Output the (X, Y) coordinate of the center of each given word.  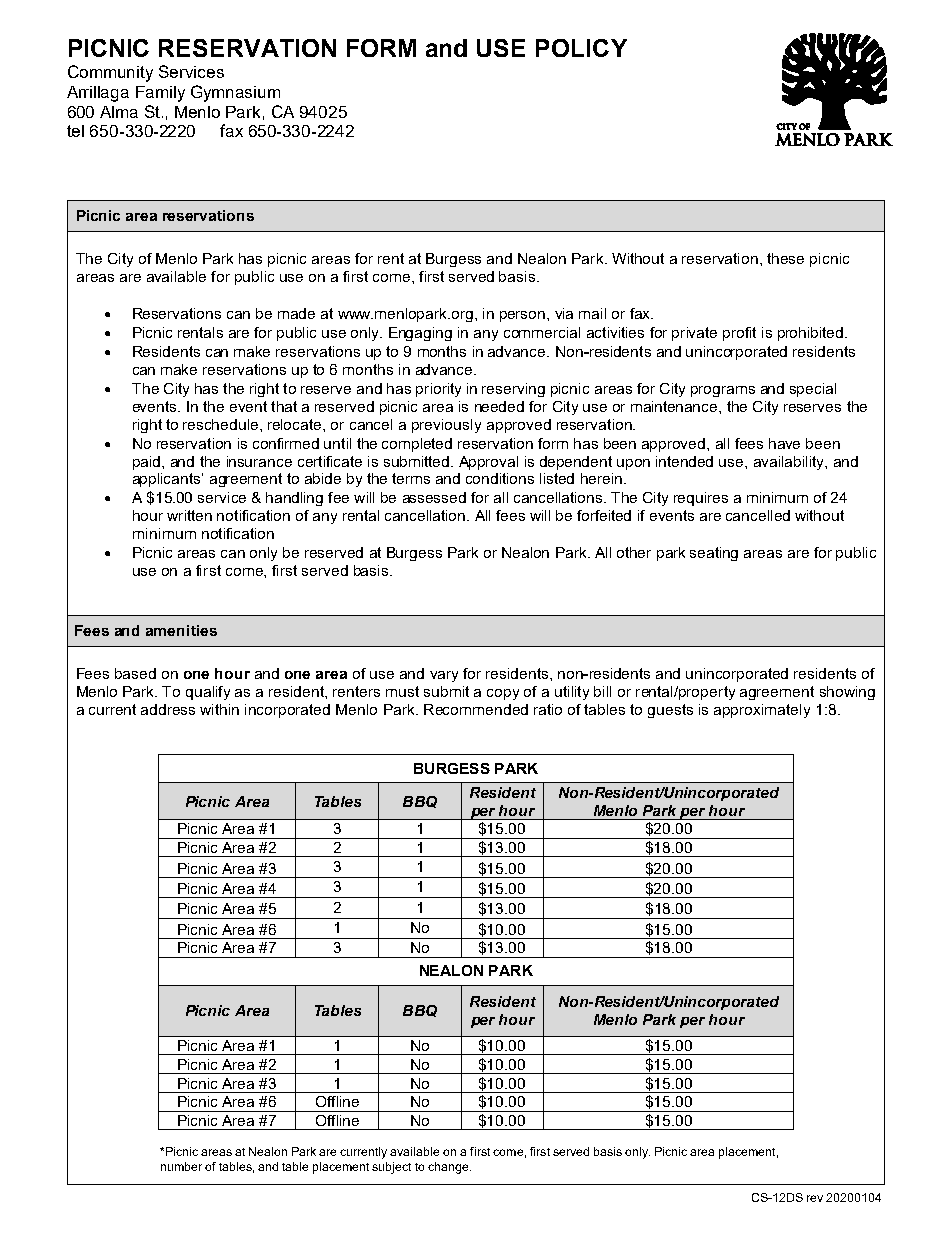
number (181, 1166)
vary (444, 676)
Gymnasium (235, 93)
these (785, 258)
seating (714, 554)
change (449, 1168)
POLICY (581, 48)
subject (391, 1168)
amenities (181, 630)
